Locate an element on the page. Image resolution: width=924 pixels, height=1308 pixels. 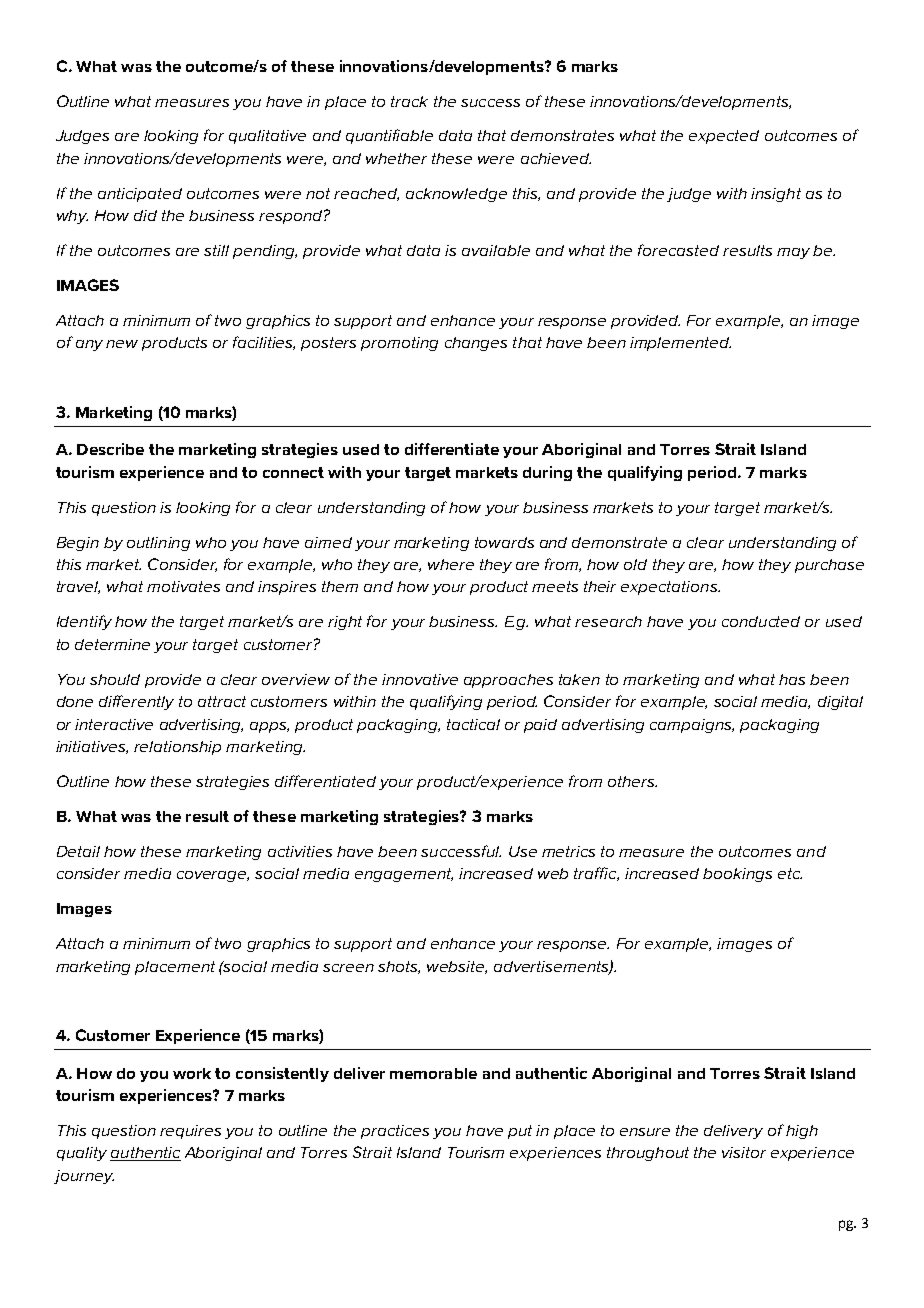
Detail is located at coordinates (78, 851).
